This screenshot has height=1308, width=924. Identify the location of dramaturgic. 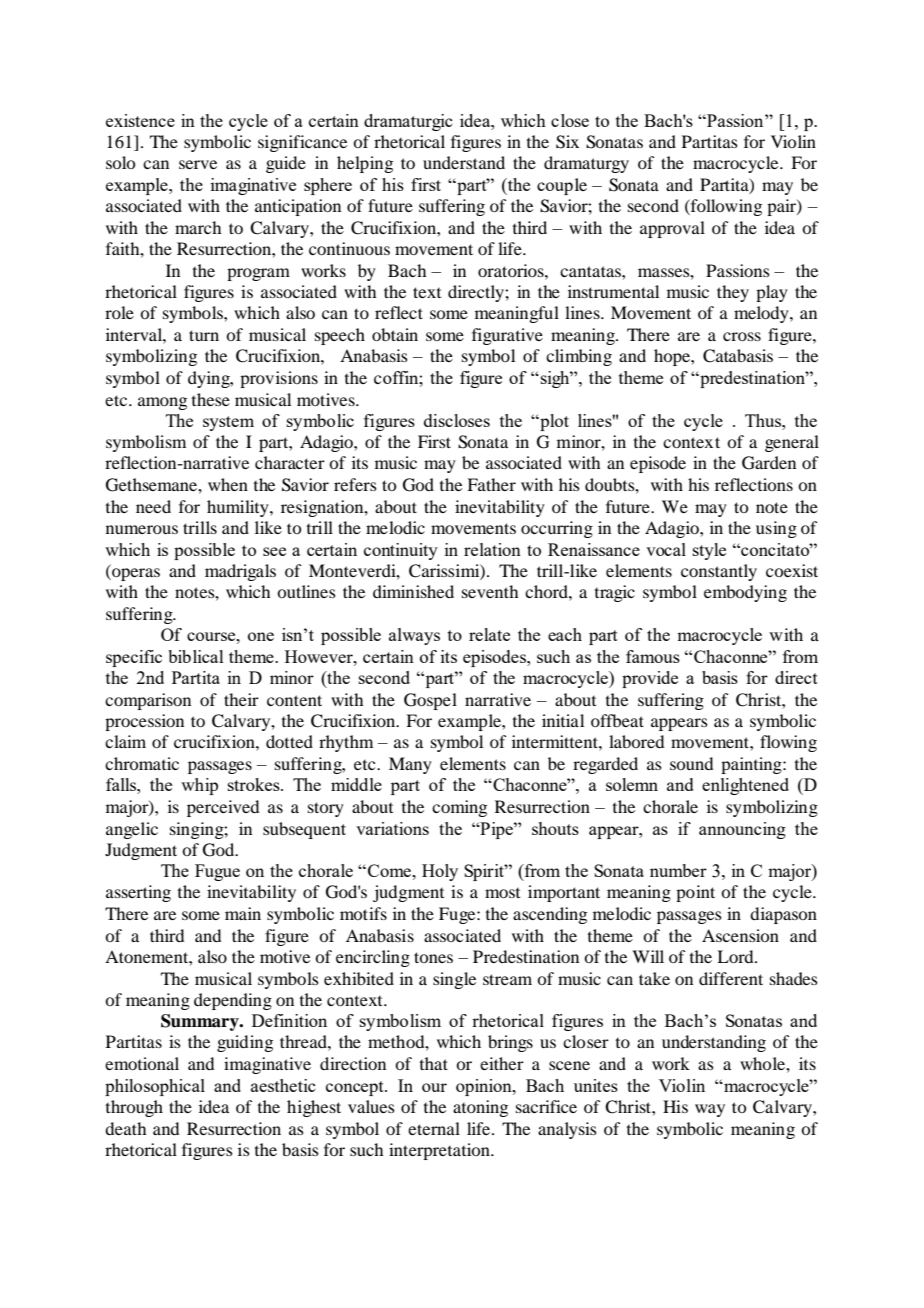
(408, 122).
